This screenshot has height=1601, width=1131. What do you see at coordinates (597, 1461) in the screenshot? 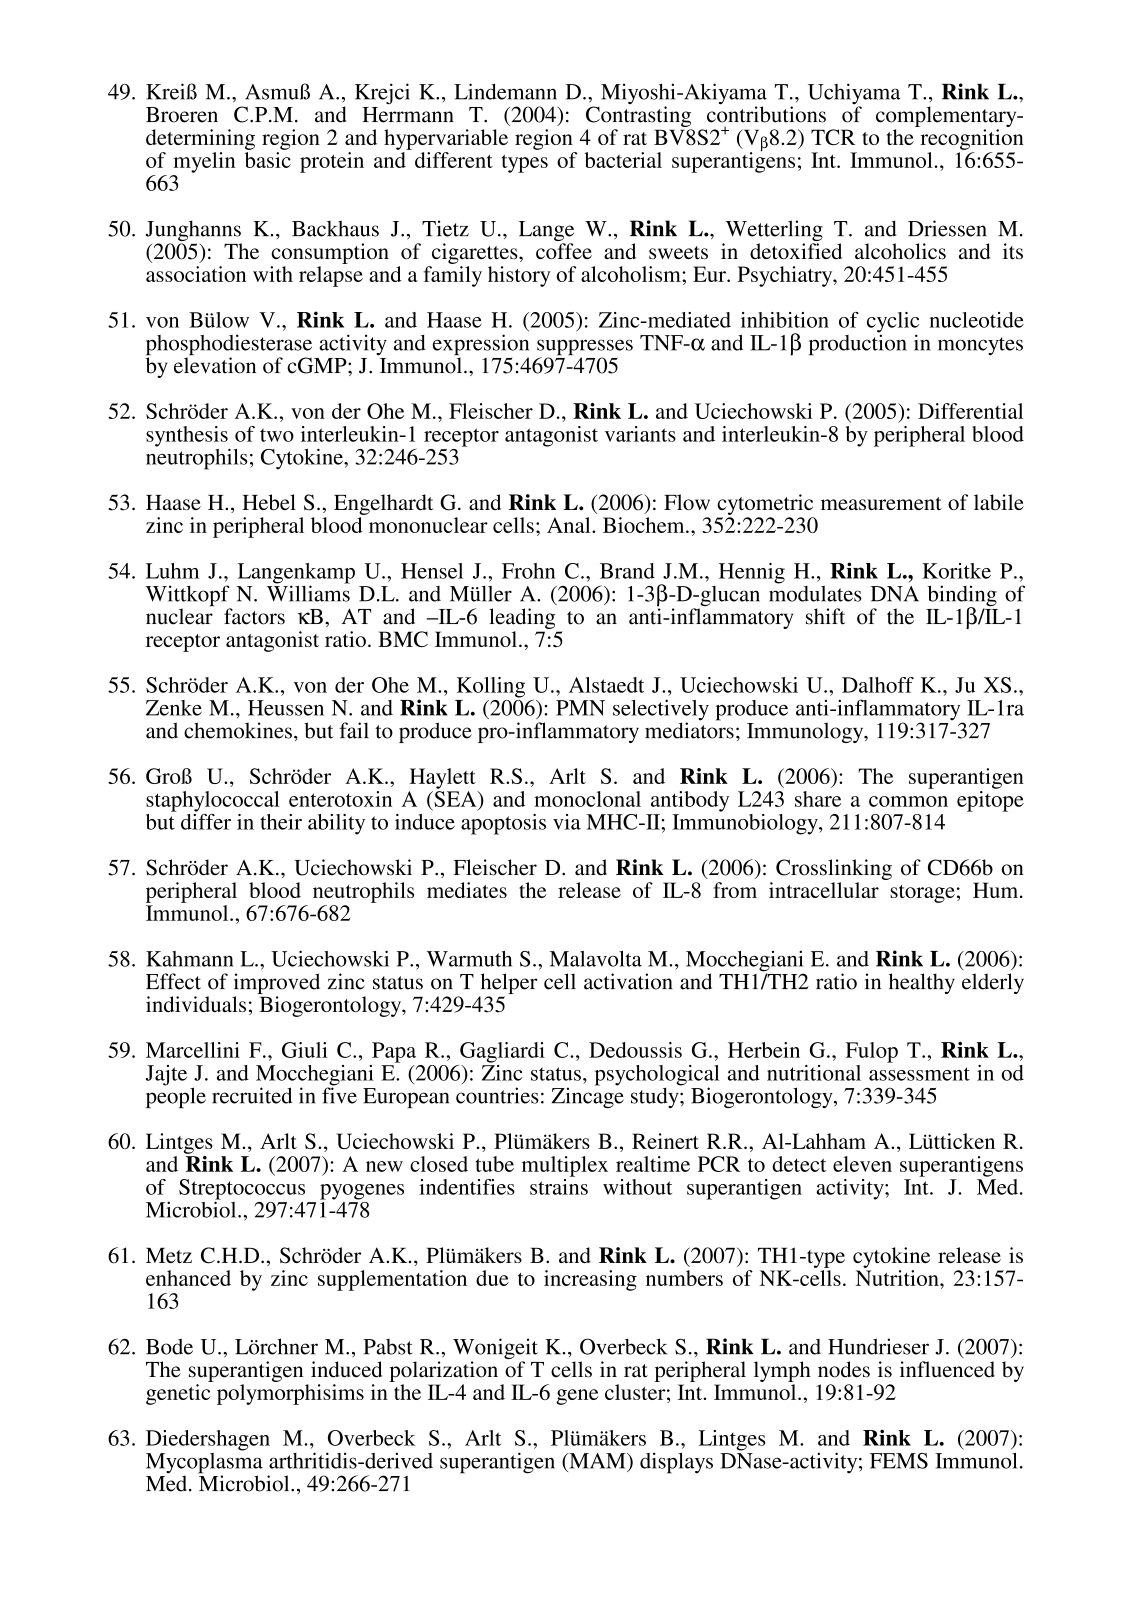
I see `MAM` at bounding box center [597, 1461].
